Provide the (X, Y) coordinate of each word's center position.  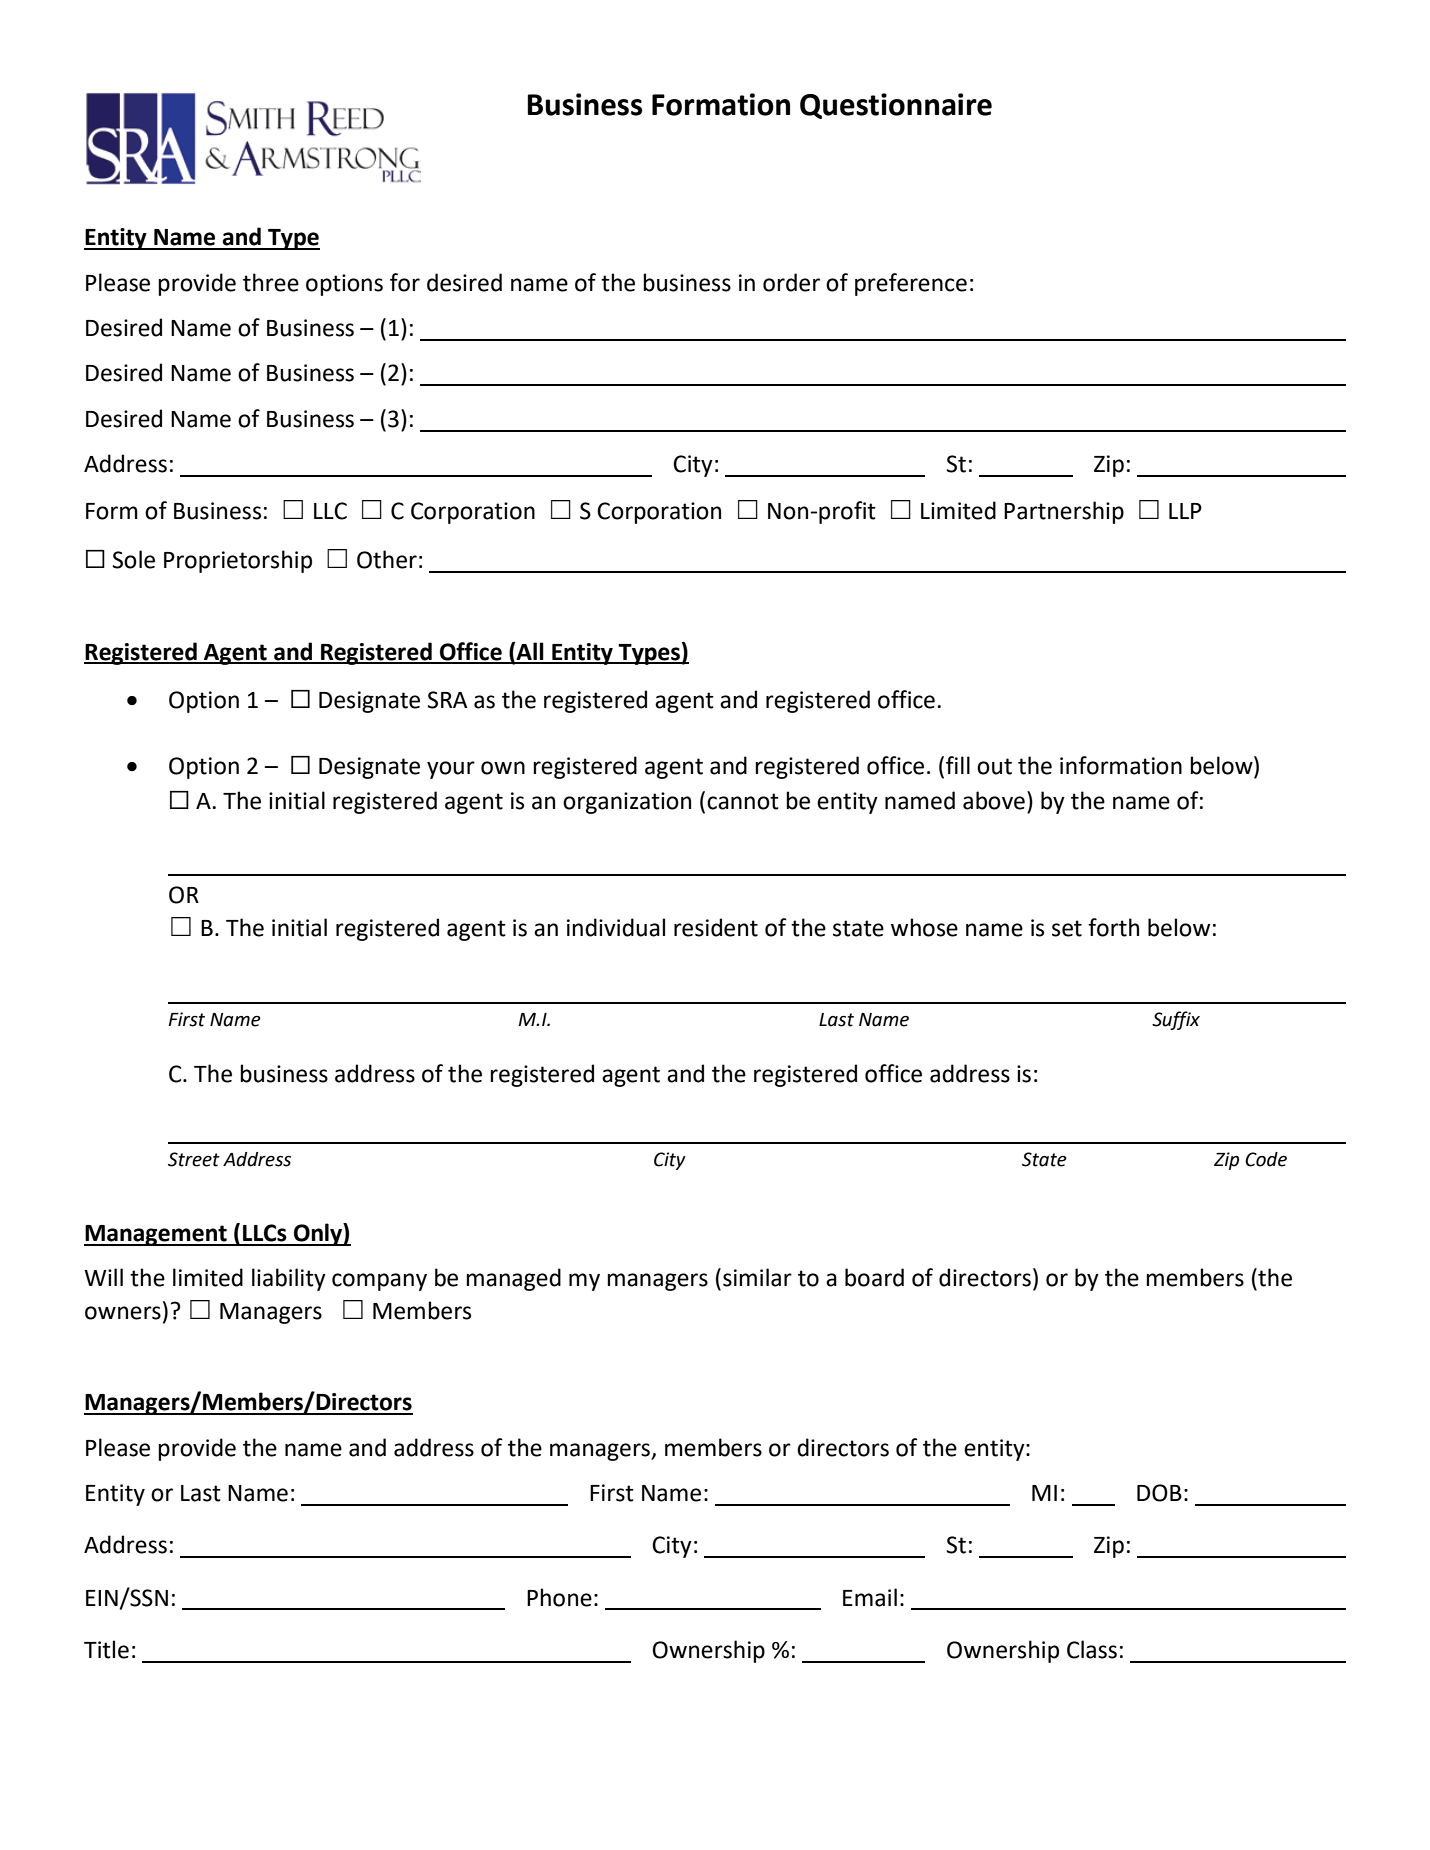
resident (716, 927)
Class (1092, 1649)
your (451, 770)
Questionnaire (896, 106)
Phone (559, 1597)
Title (106, 1649)
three (271, 282)
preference (911, 284)
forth (1113, 927)
